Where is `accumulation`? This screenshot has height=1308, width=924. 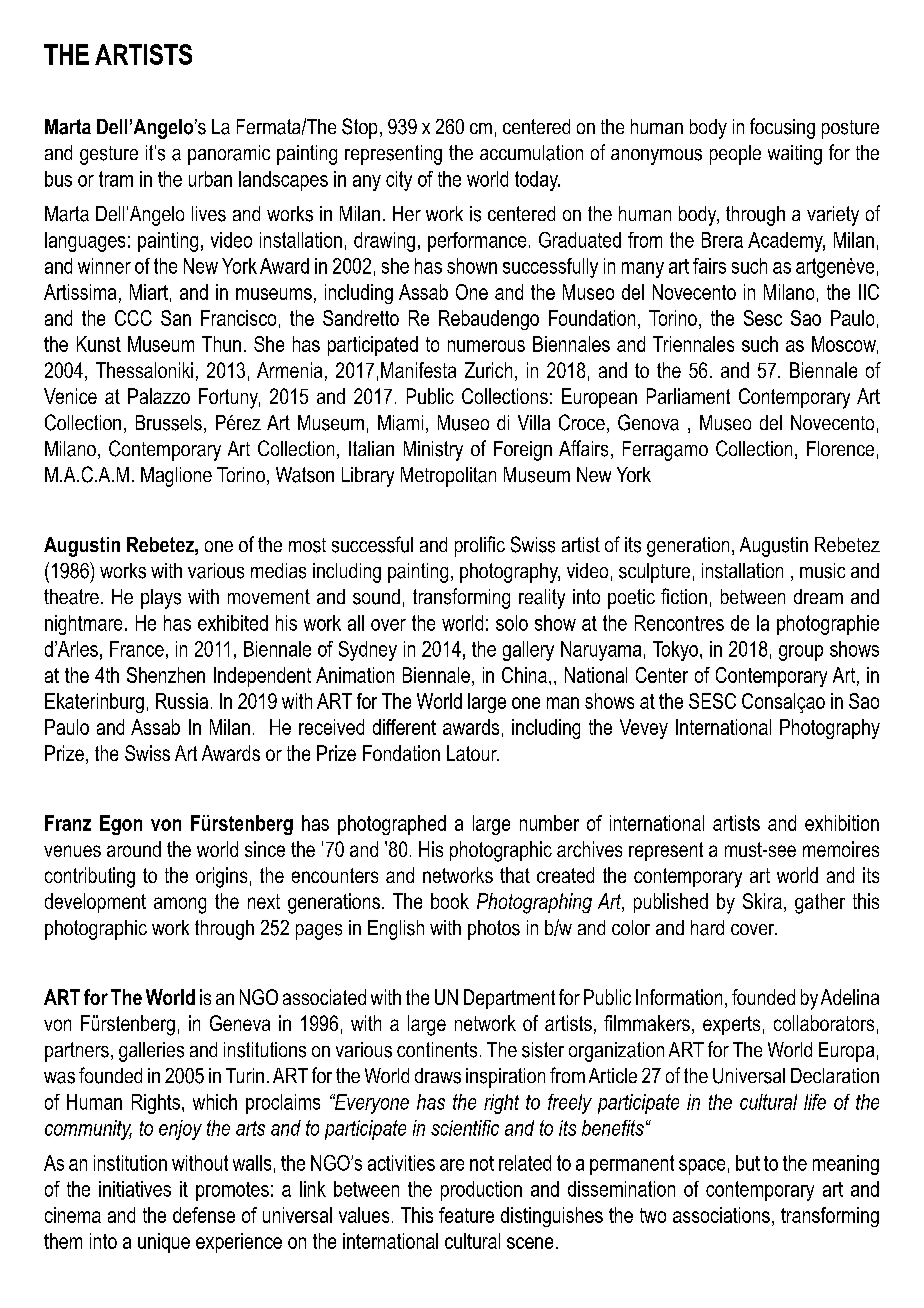 accumulation is located at coordinates (531, 153).
